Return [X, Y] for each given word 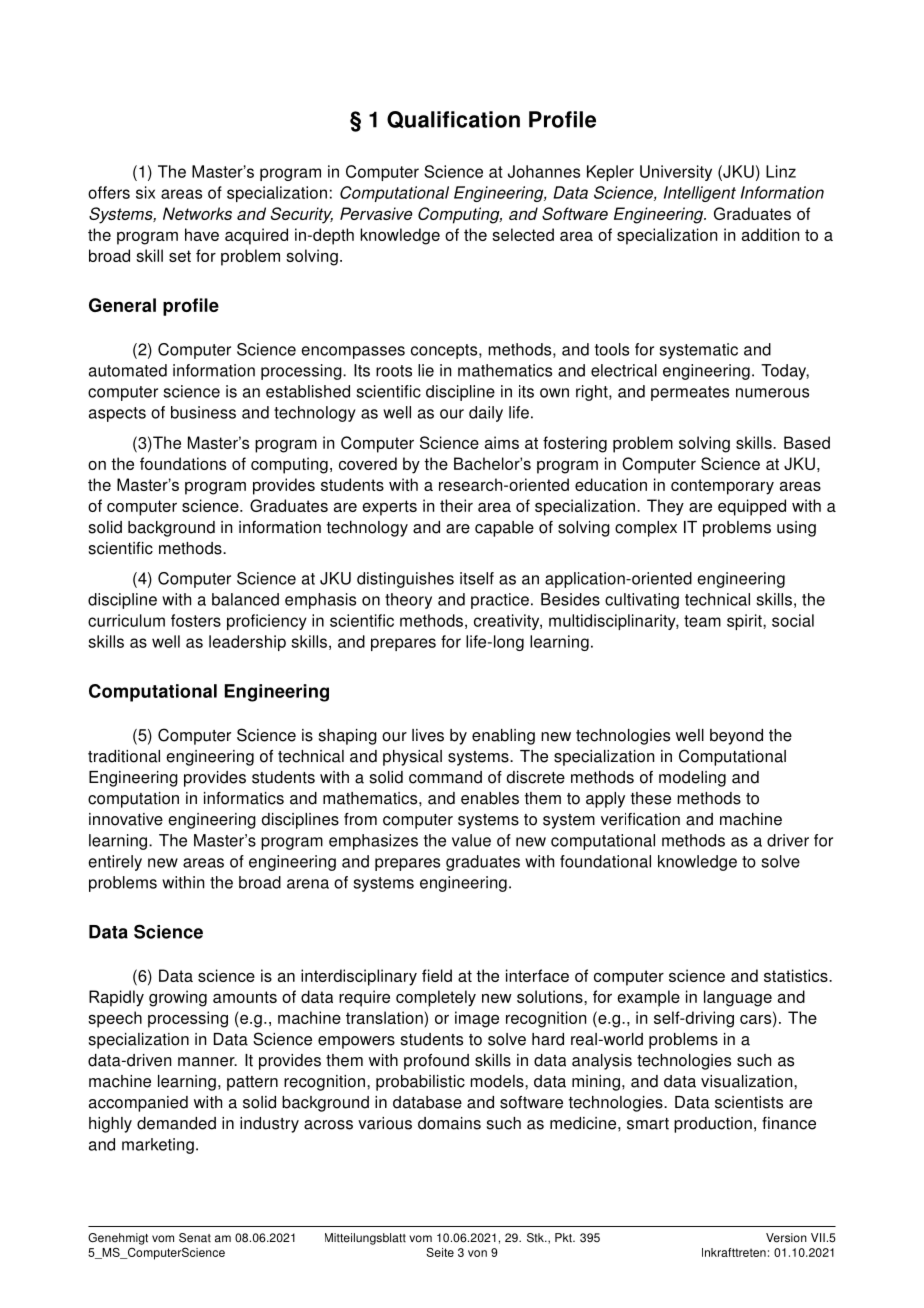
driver [788, 840]
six [145, 192]
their [456, 505]
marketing [158, 1146]
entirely [115, 863]
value [471, 840]
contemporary [722, 487]
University [676, 173]
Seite [440, 1252]
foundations [183, 463]
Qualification [453, 119]
